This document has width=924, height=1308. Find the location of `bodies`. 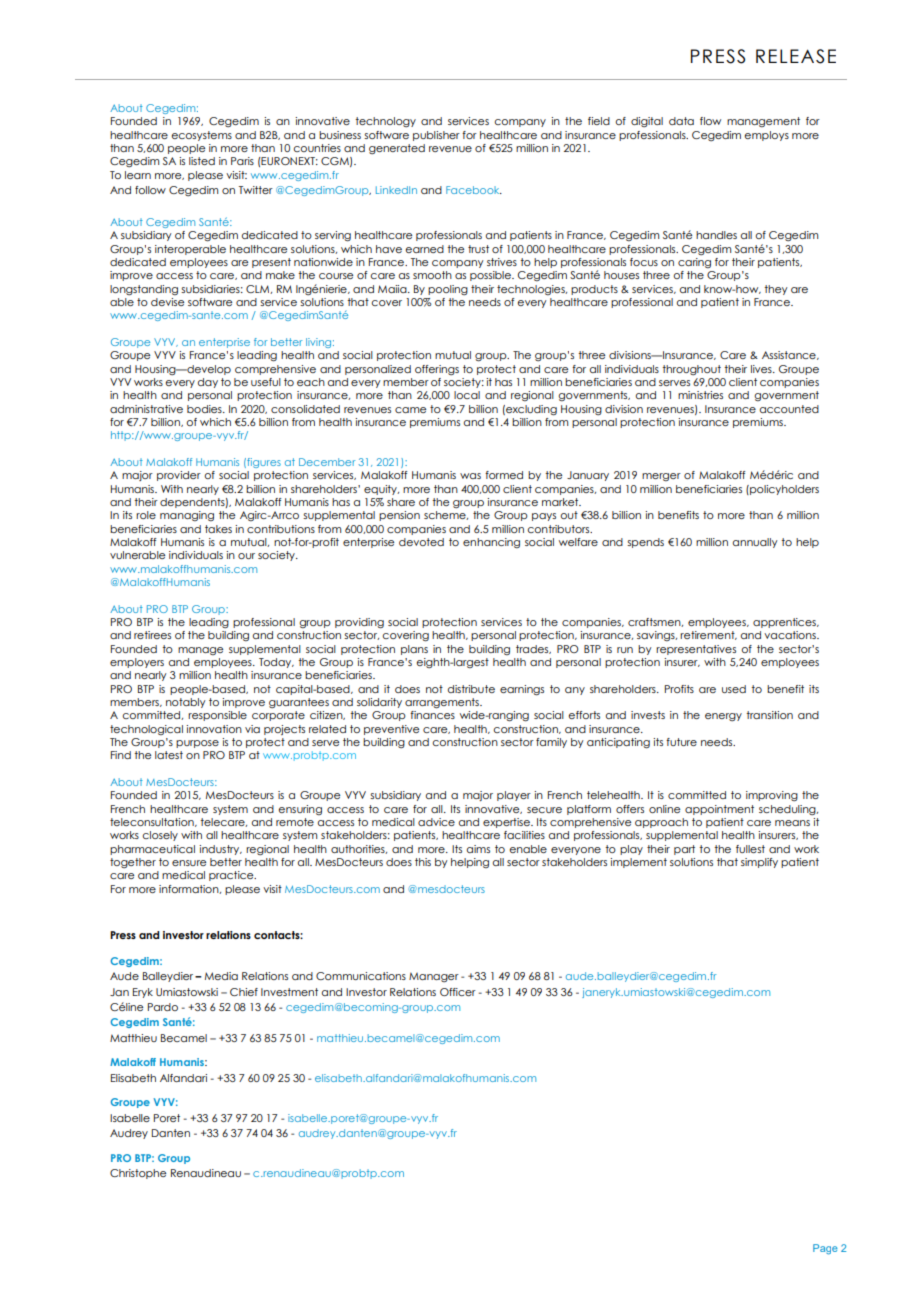

bodies is located at coordinates (205, 409).
